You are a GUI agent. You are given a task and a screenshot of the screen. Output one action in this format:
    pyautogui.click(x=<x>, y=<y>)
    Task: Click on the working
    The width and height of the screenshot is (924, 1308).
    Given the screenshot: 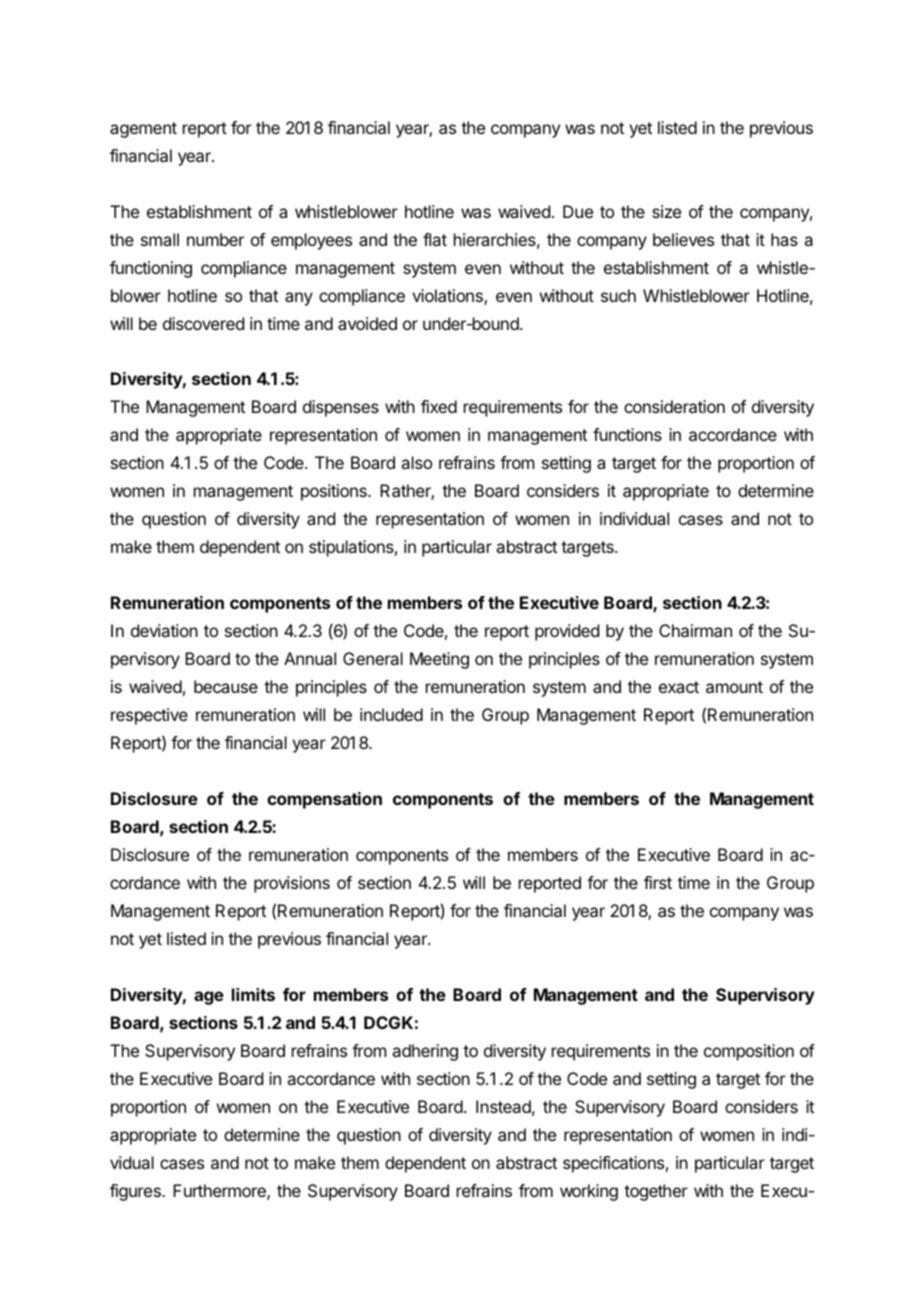 What is the action you would take?
    pyautogui.click(x=589, y=1192)
